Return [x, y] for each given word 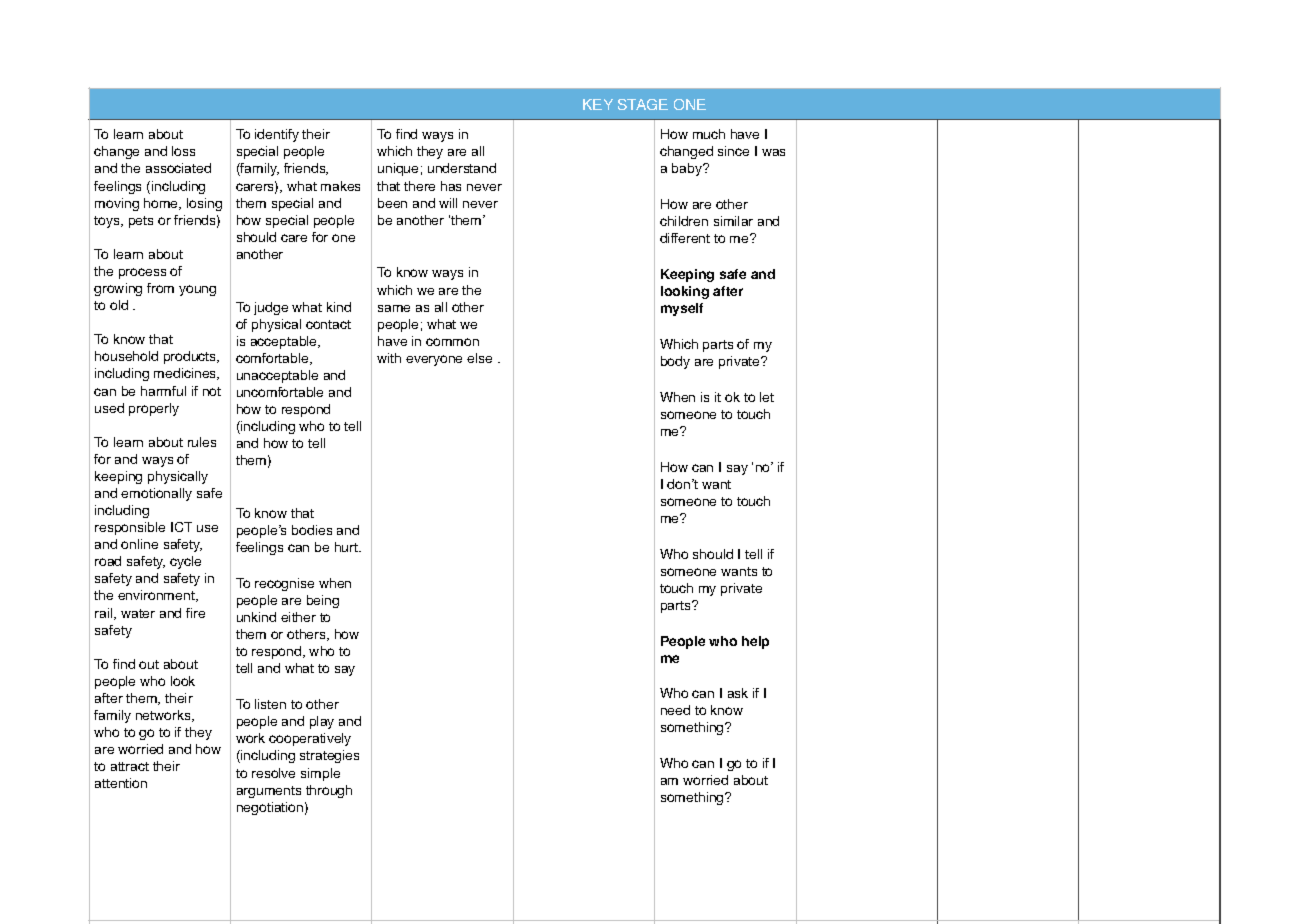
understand [462, 168]
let [767, 397]
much [709, 134]
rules [202, 442]
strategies [329, 756]
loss [183, 151]
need [675, 710]
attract [130, 766]
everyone [434, 360]
